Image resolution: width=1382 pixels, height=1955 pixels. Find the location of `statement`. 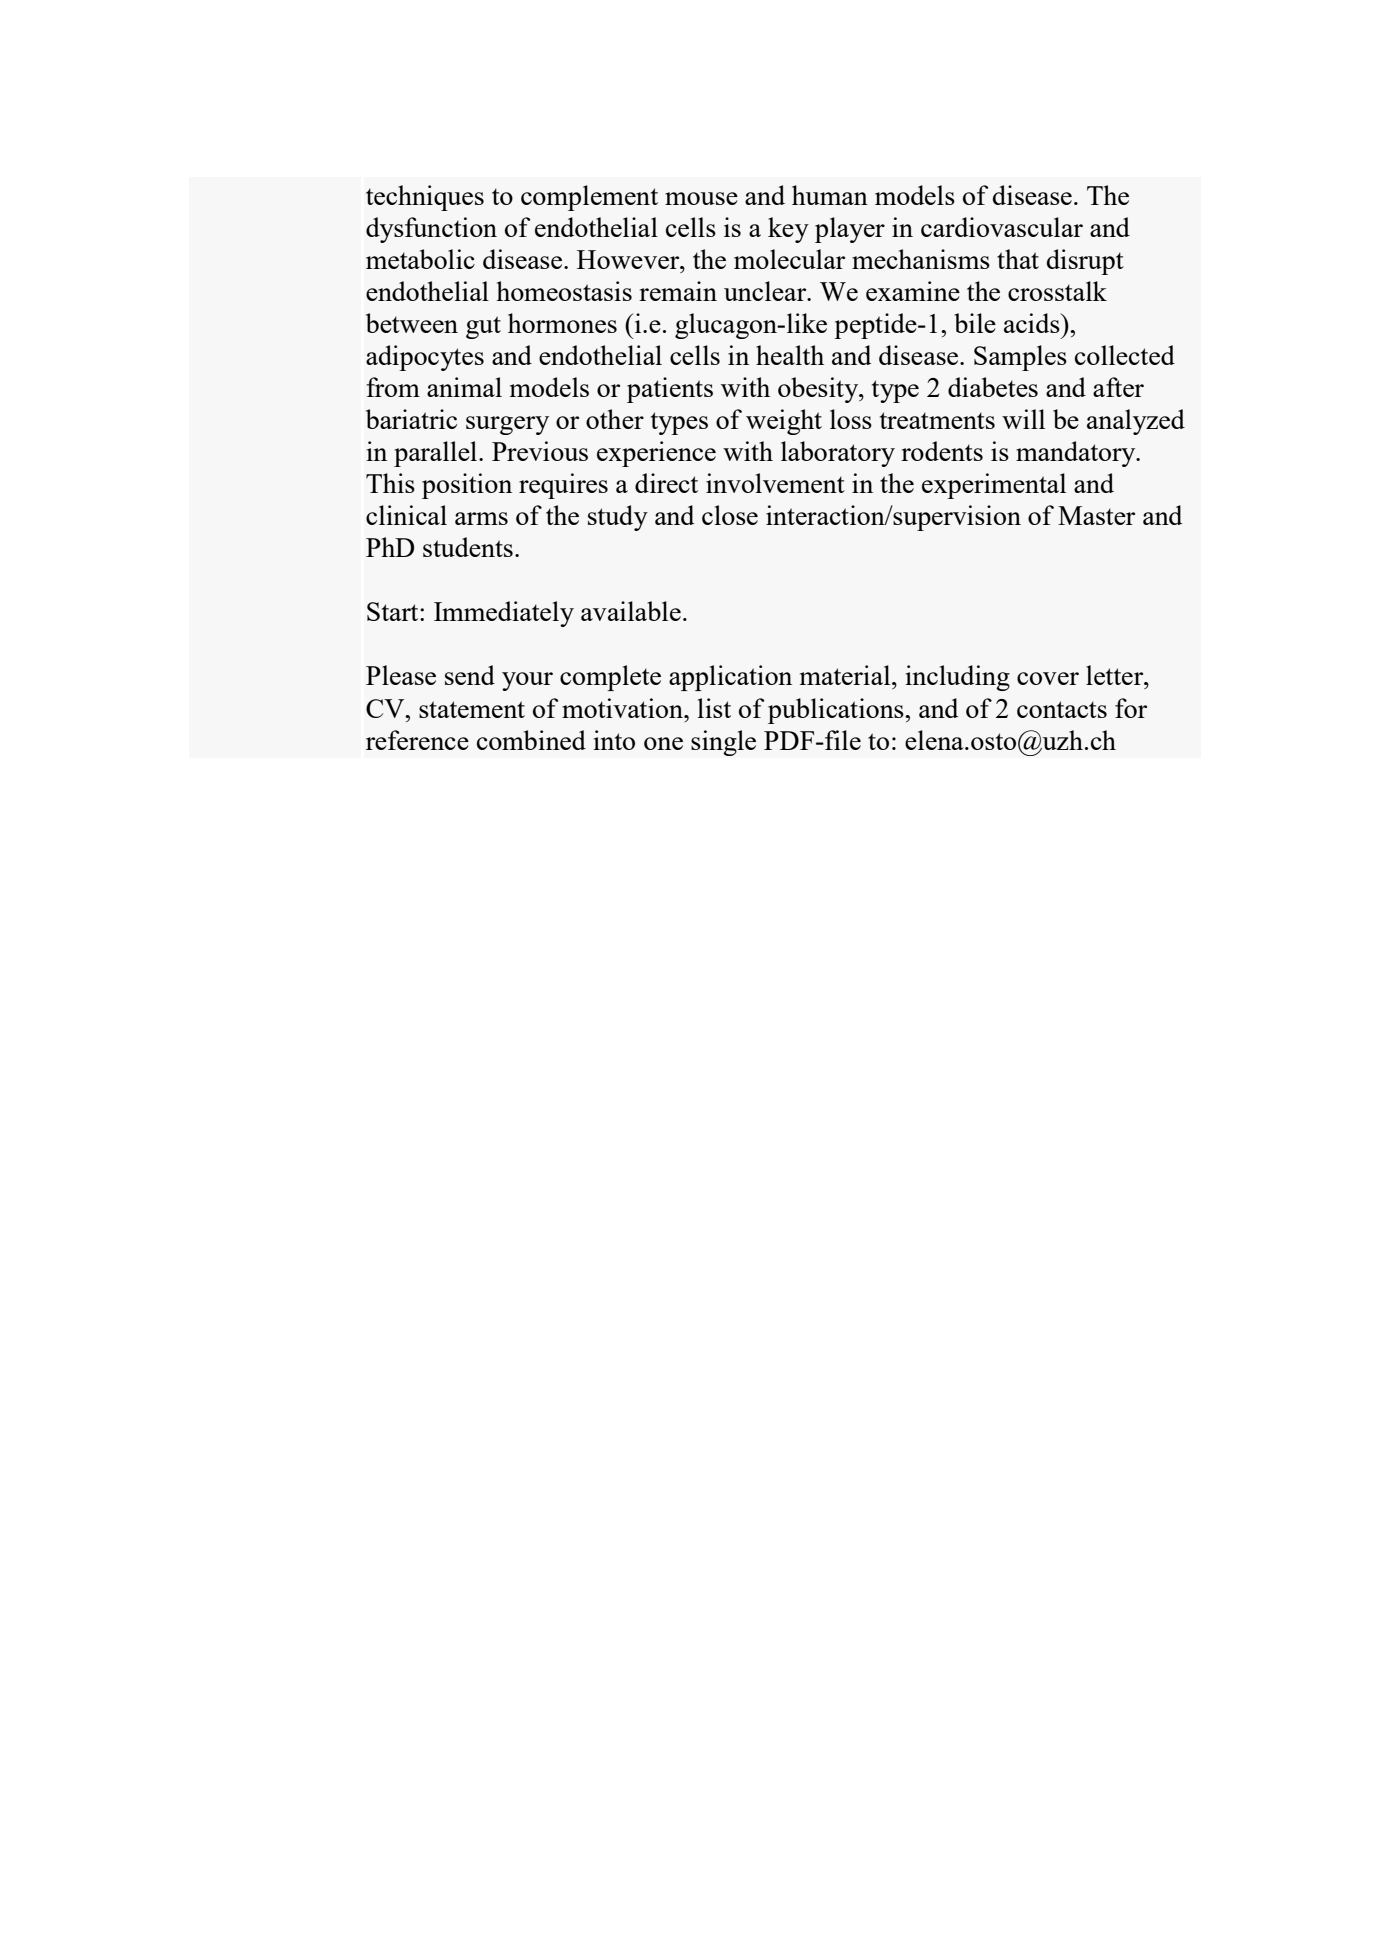

statement is located at coordinates (472, 709).
